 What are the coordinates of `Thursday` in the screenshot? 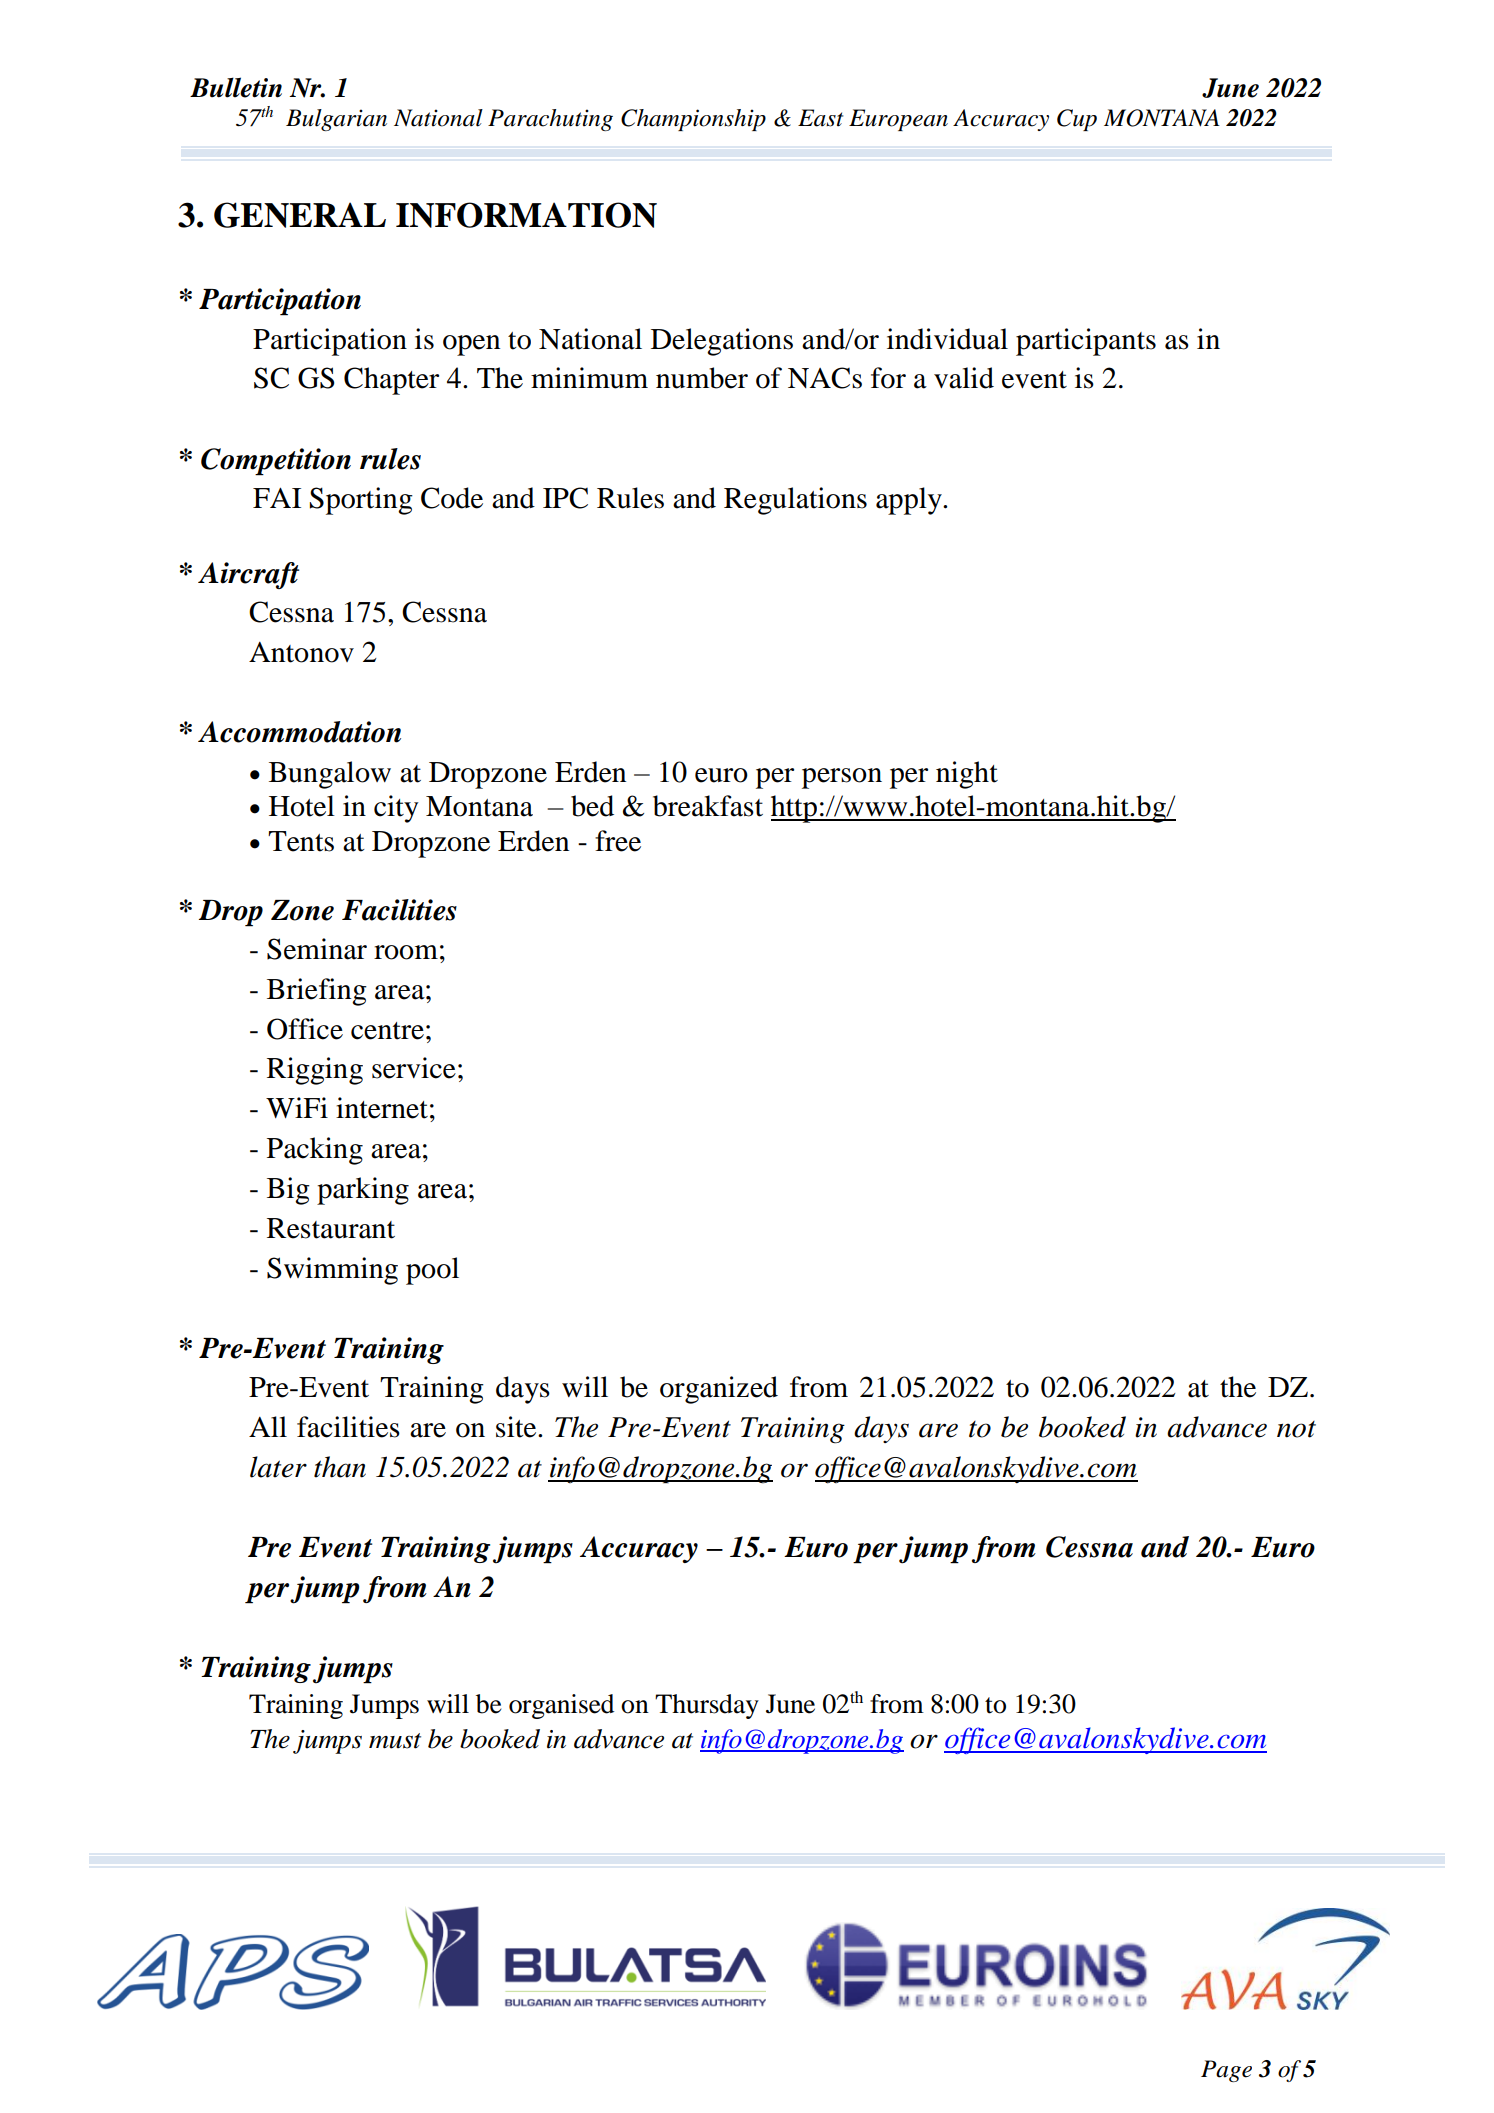 It's located at (707, 1706).
